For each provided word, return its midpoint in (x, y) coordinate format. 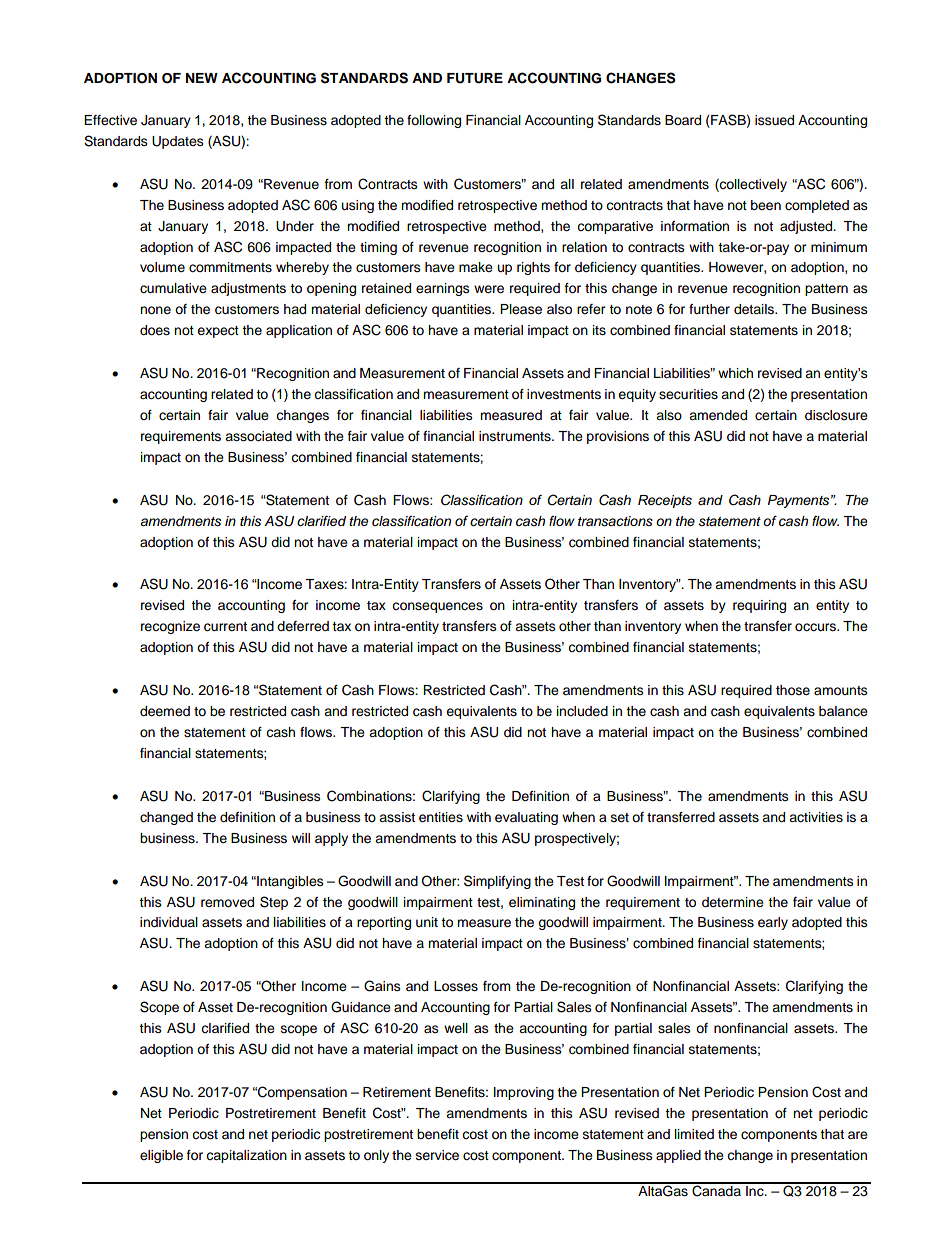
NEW (202, 78)
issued (774, 120)
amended (718, 415)
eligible (161, 1156)
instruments (516, 436)
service (437, 1155)
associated (258, 436)
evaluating (526, 818)
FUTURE (475, 78)
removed (227, 902)
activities (816, 817)
